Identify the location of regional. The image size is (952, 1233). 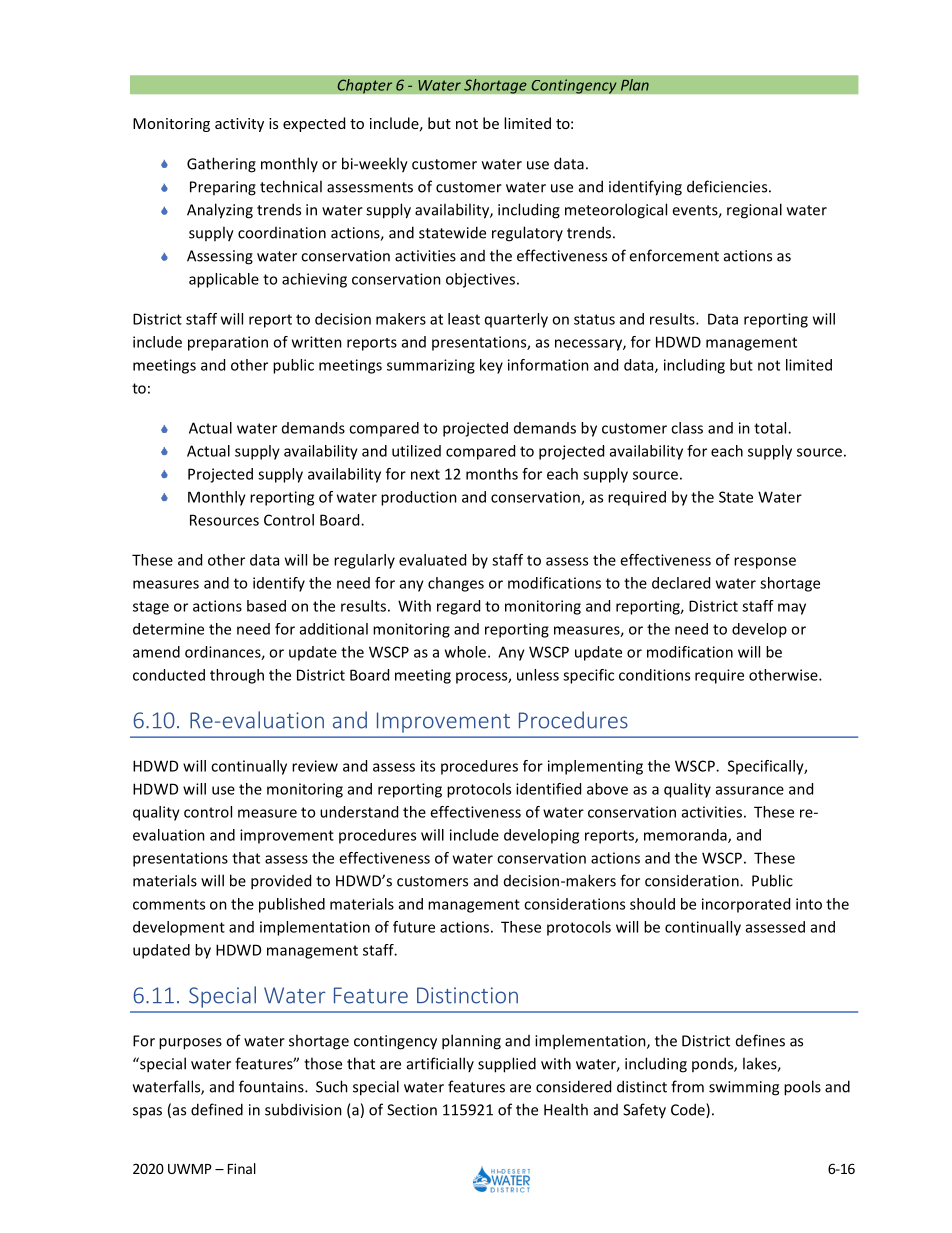
(754, 211).
